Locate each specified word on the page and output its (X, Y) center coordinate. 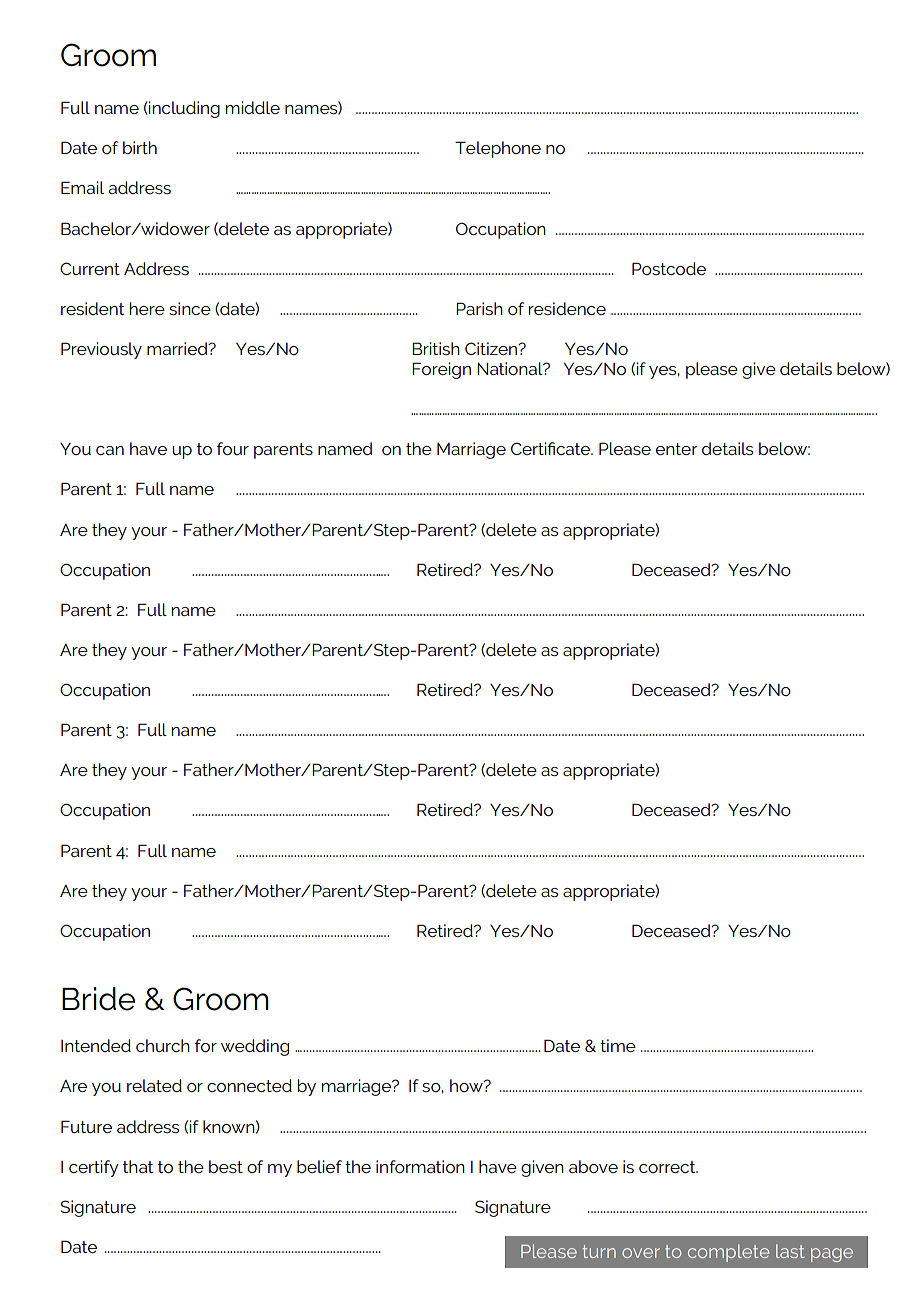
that (138, 1166)
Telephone (498, 149)
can (110, 450)
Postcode (669, 268)
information (420, 1166)
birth (140, 147)
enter (676, 449)
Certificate (552, 448)
